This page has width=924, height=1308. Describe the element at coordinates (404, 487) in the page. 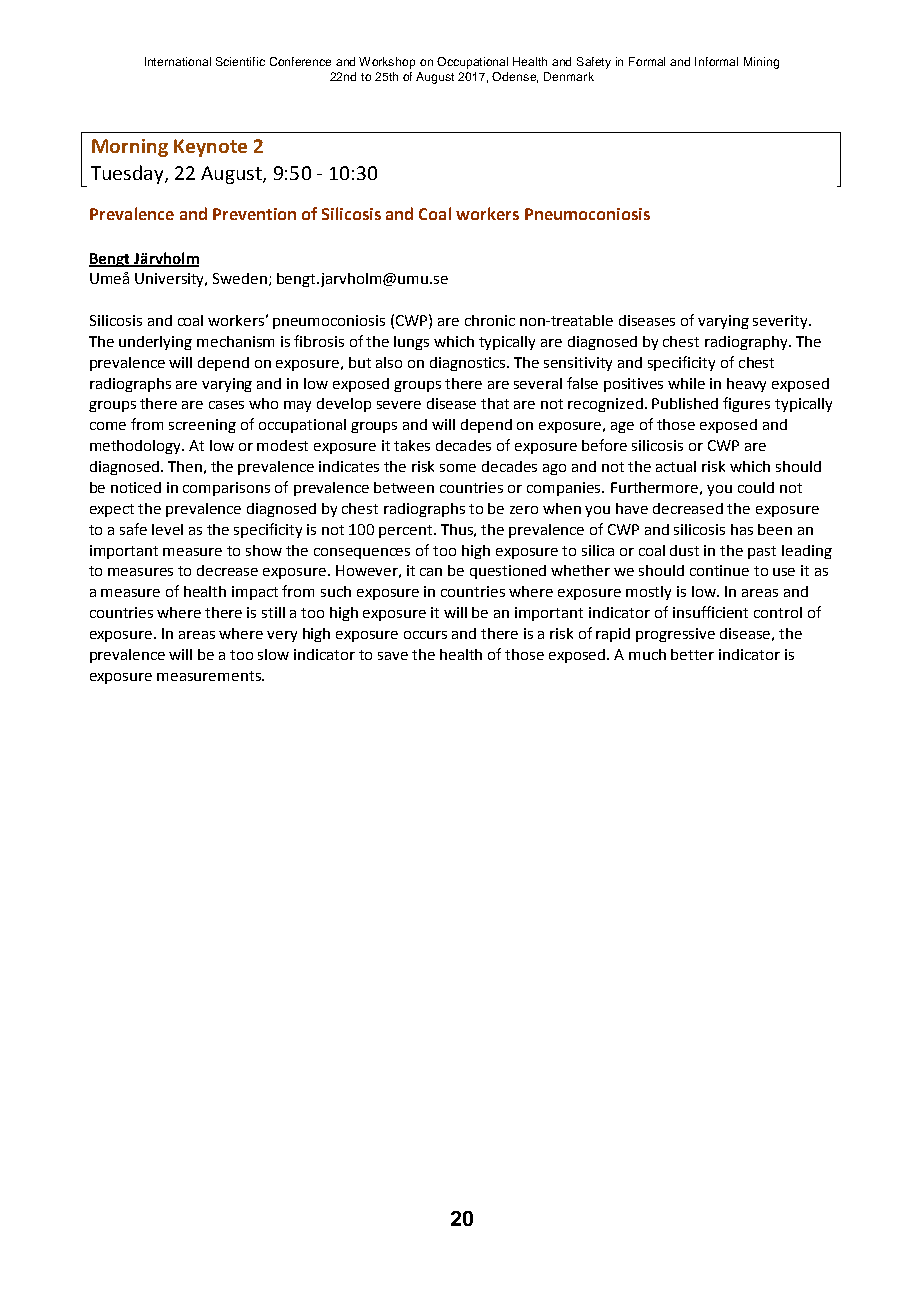

I see `between` at that location.
